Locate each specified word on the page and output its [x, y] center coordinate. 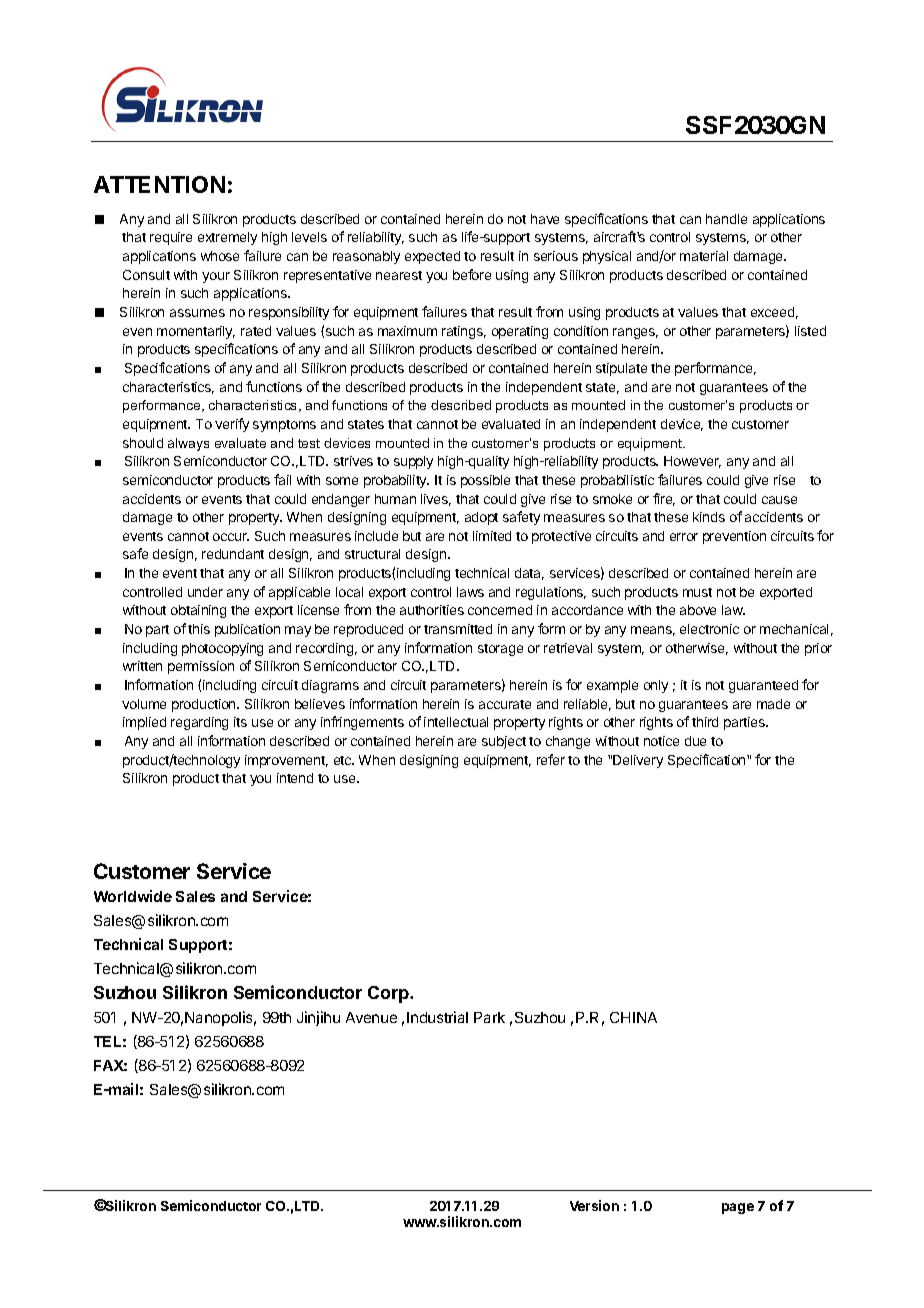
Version [594, 1205]
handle [726, 219]
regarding [199, 723]
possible [485, 481]
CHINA [633, 1017]
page [738, 1208]
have [545, 219]
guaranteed [763, 686]
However [692, 462]
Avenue [371, 1017]
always [188, 444]
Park [489, 1017]
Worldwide [133, 896]
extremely [227, 238]
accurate [505, 704]
